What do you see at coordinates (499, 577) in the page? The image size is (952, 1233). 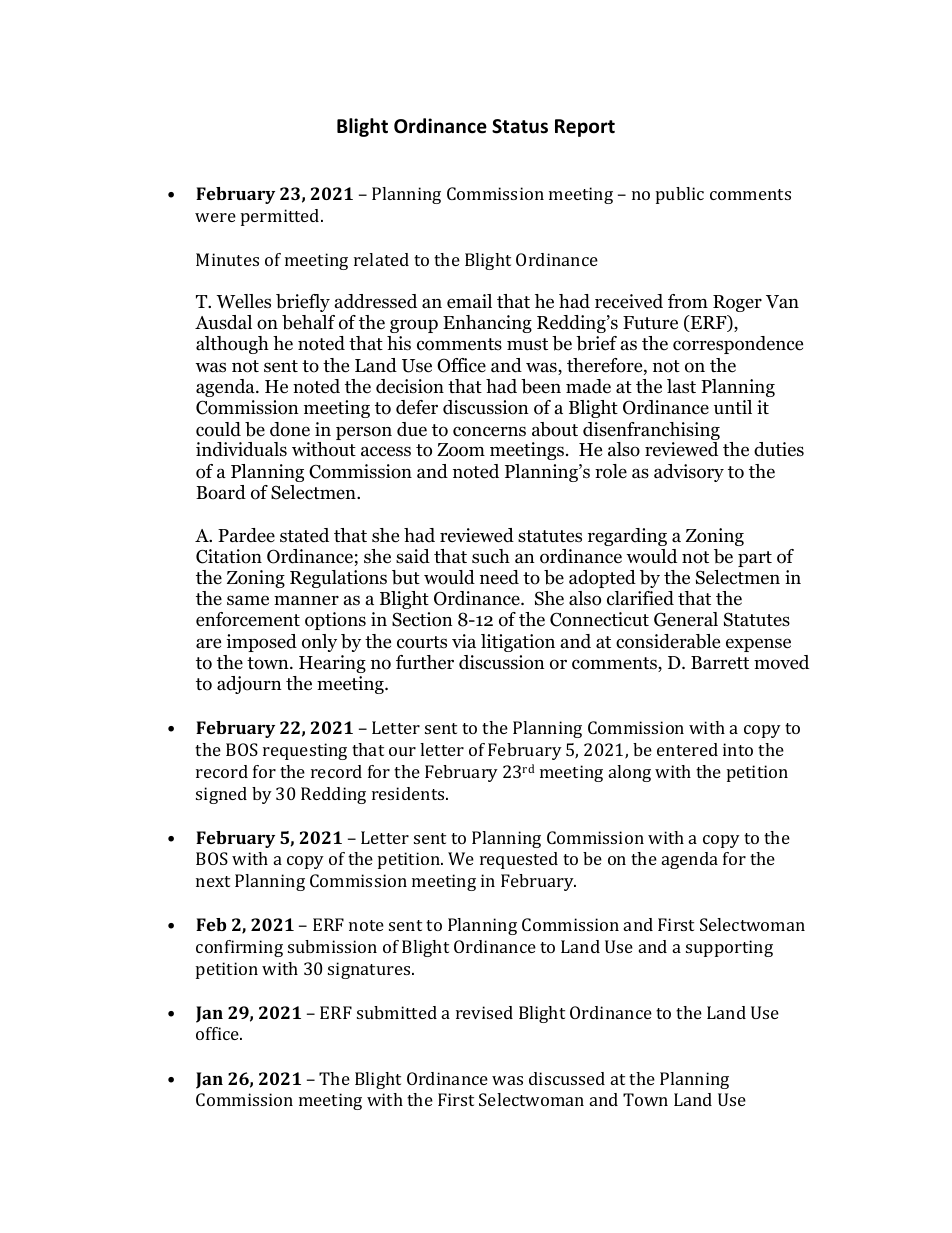 I see `need` at bounding box center [499, 577].
